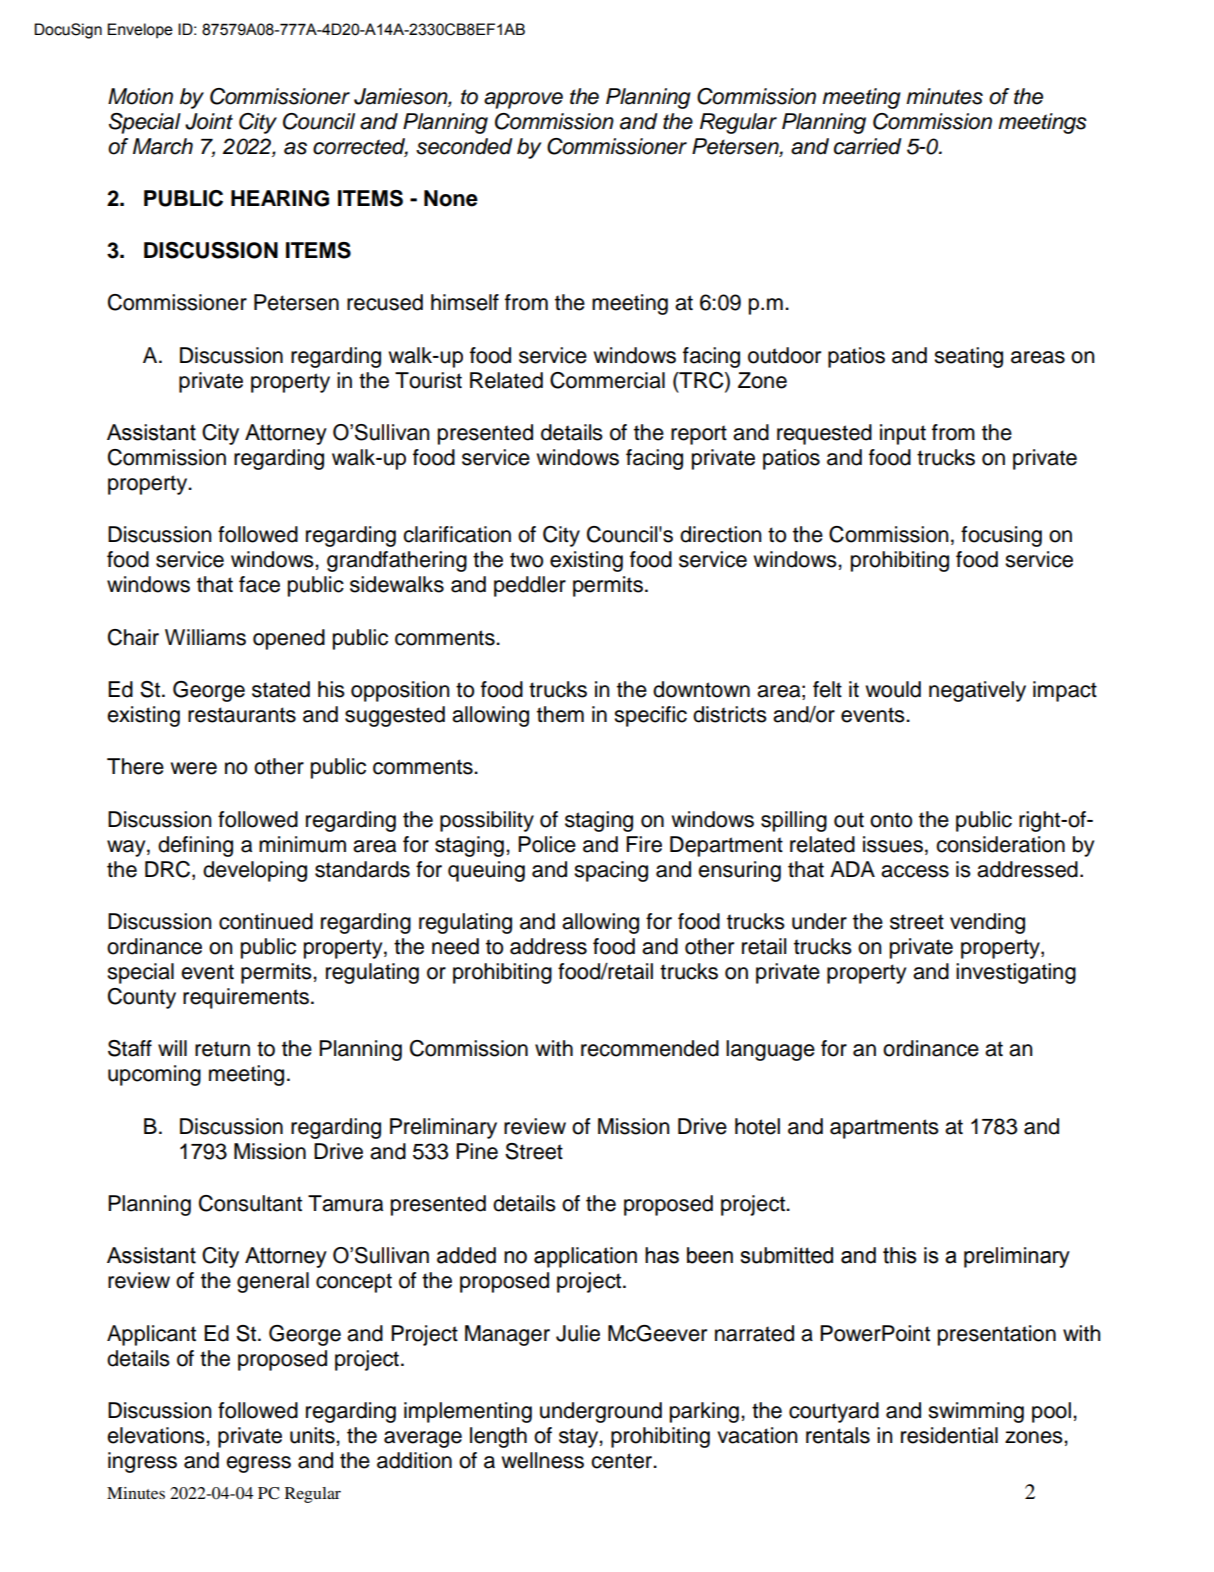 The width and height of the document is (1214, 1572). What do you see at coordinates (526, 560) in the document?
I see `two` at bounding box center [526, 560].
